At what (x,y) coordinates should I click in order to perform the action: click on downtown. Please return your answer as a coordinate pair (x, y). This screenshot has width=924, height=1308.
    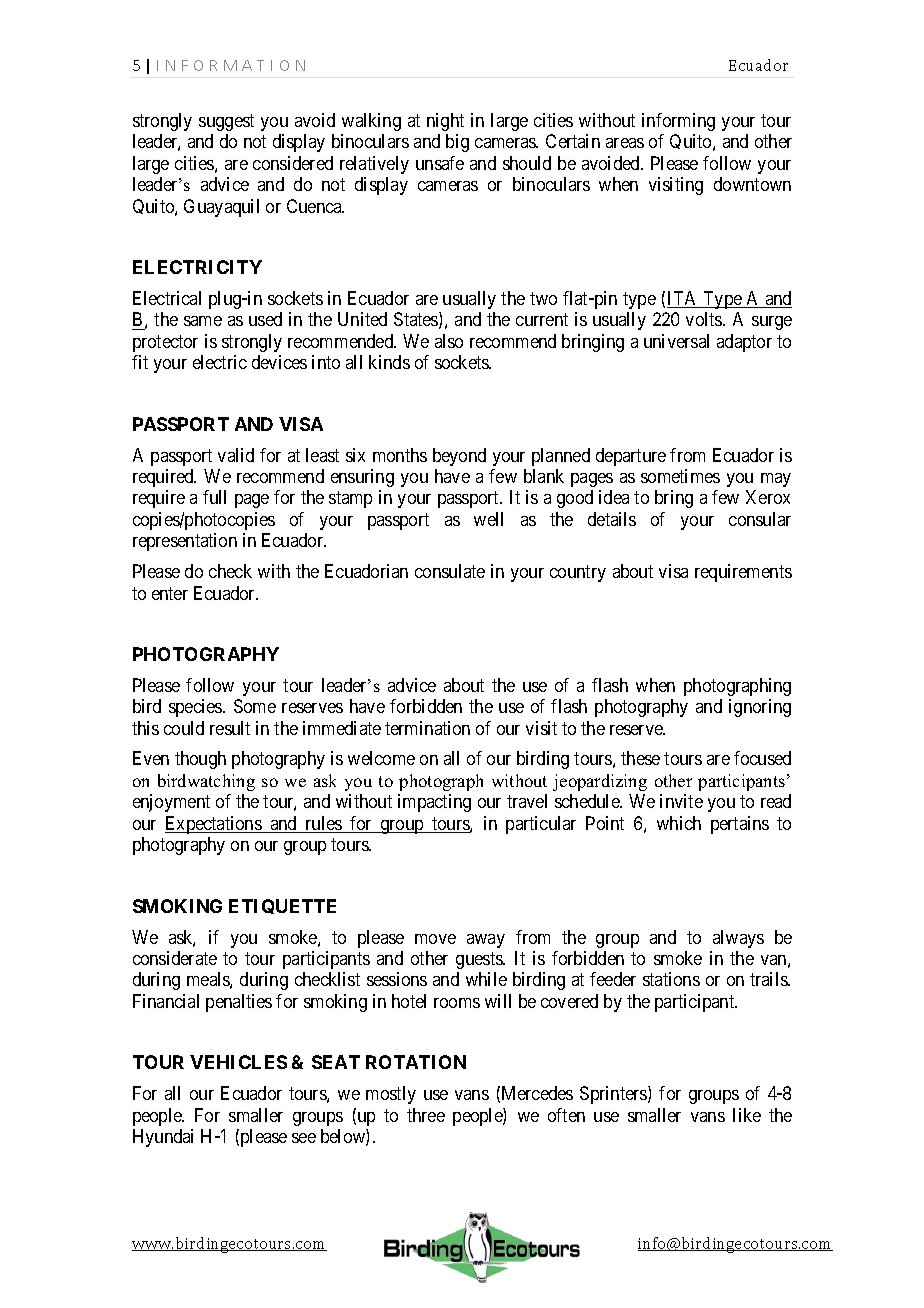
    Looking at the image, I should click on (752, 184).
